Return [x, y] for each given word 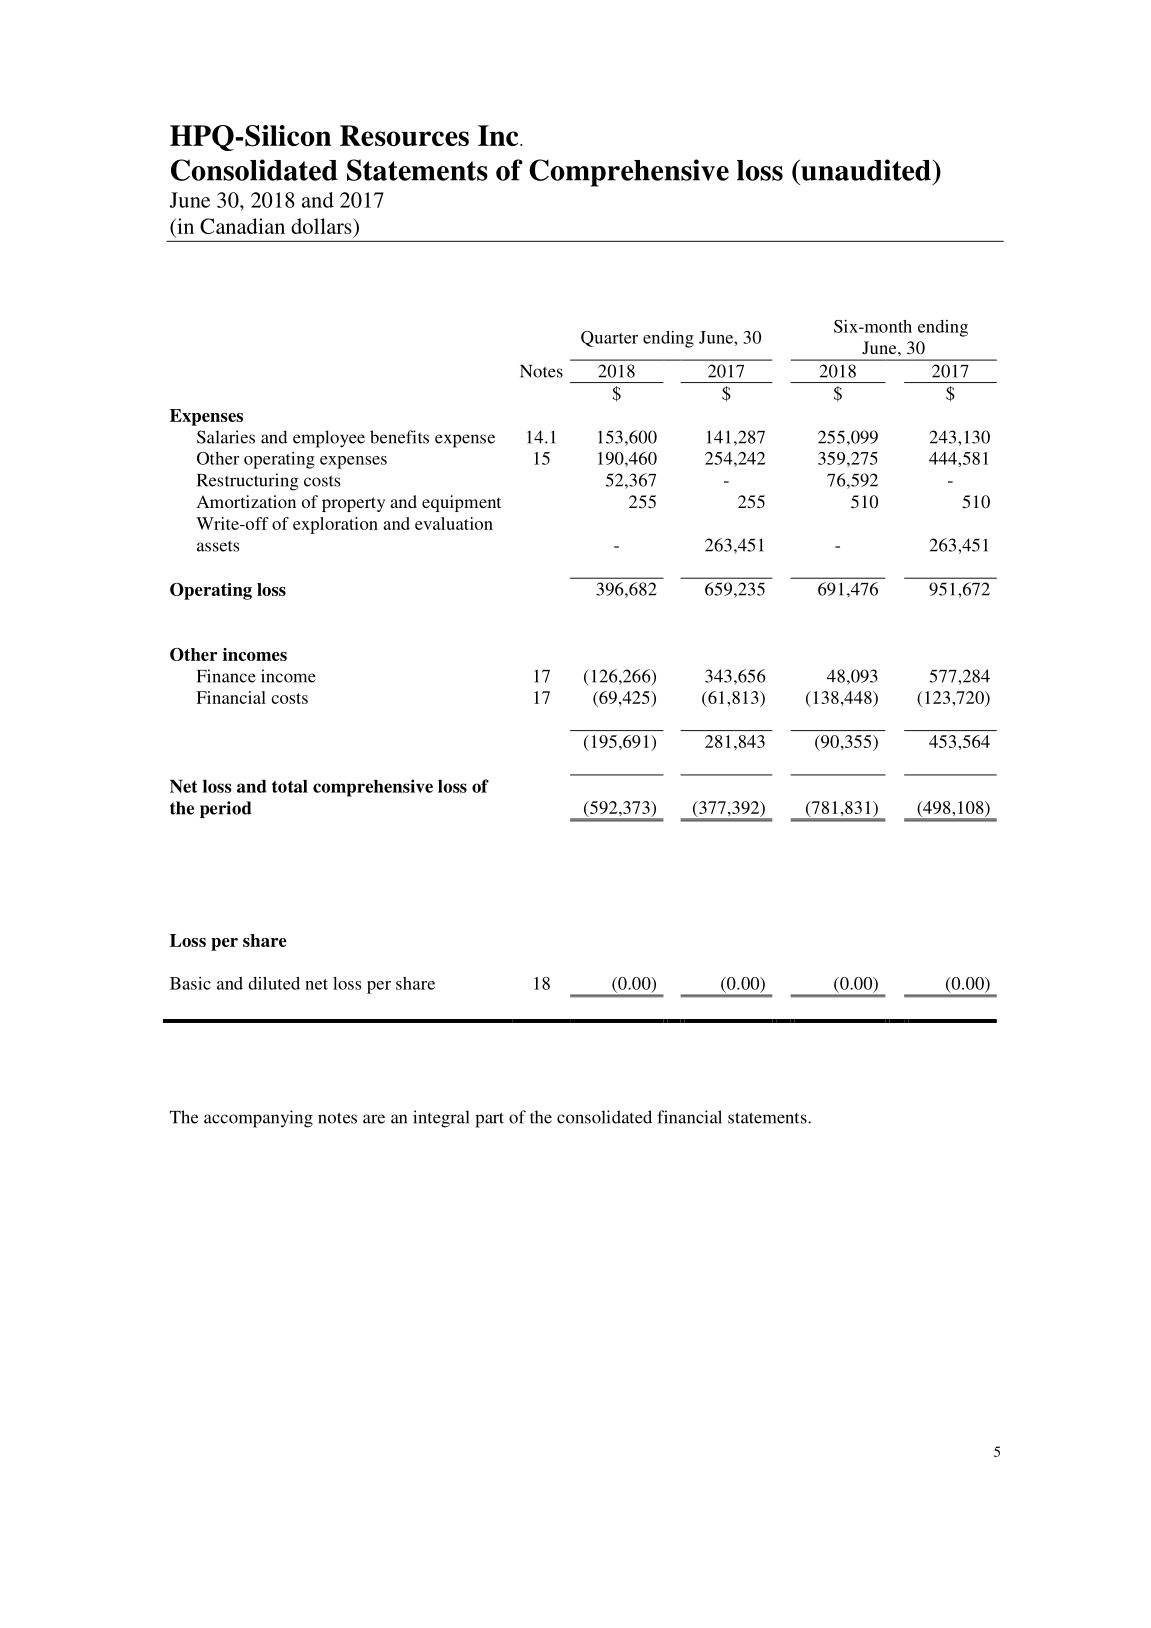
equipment [461, 503]
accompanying [258, 1119]
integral [441, 1119]
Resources [404, 135]
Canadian [242, 226]
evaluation [454, 523]
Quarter [609, 339]
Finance [226, 676]
